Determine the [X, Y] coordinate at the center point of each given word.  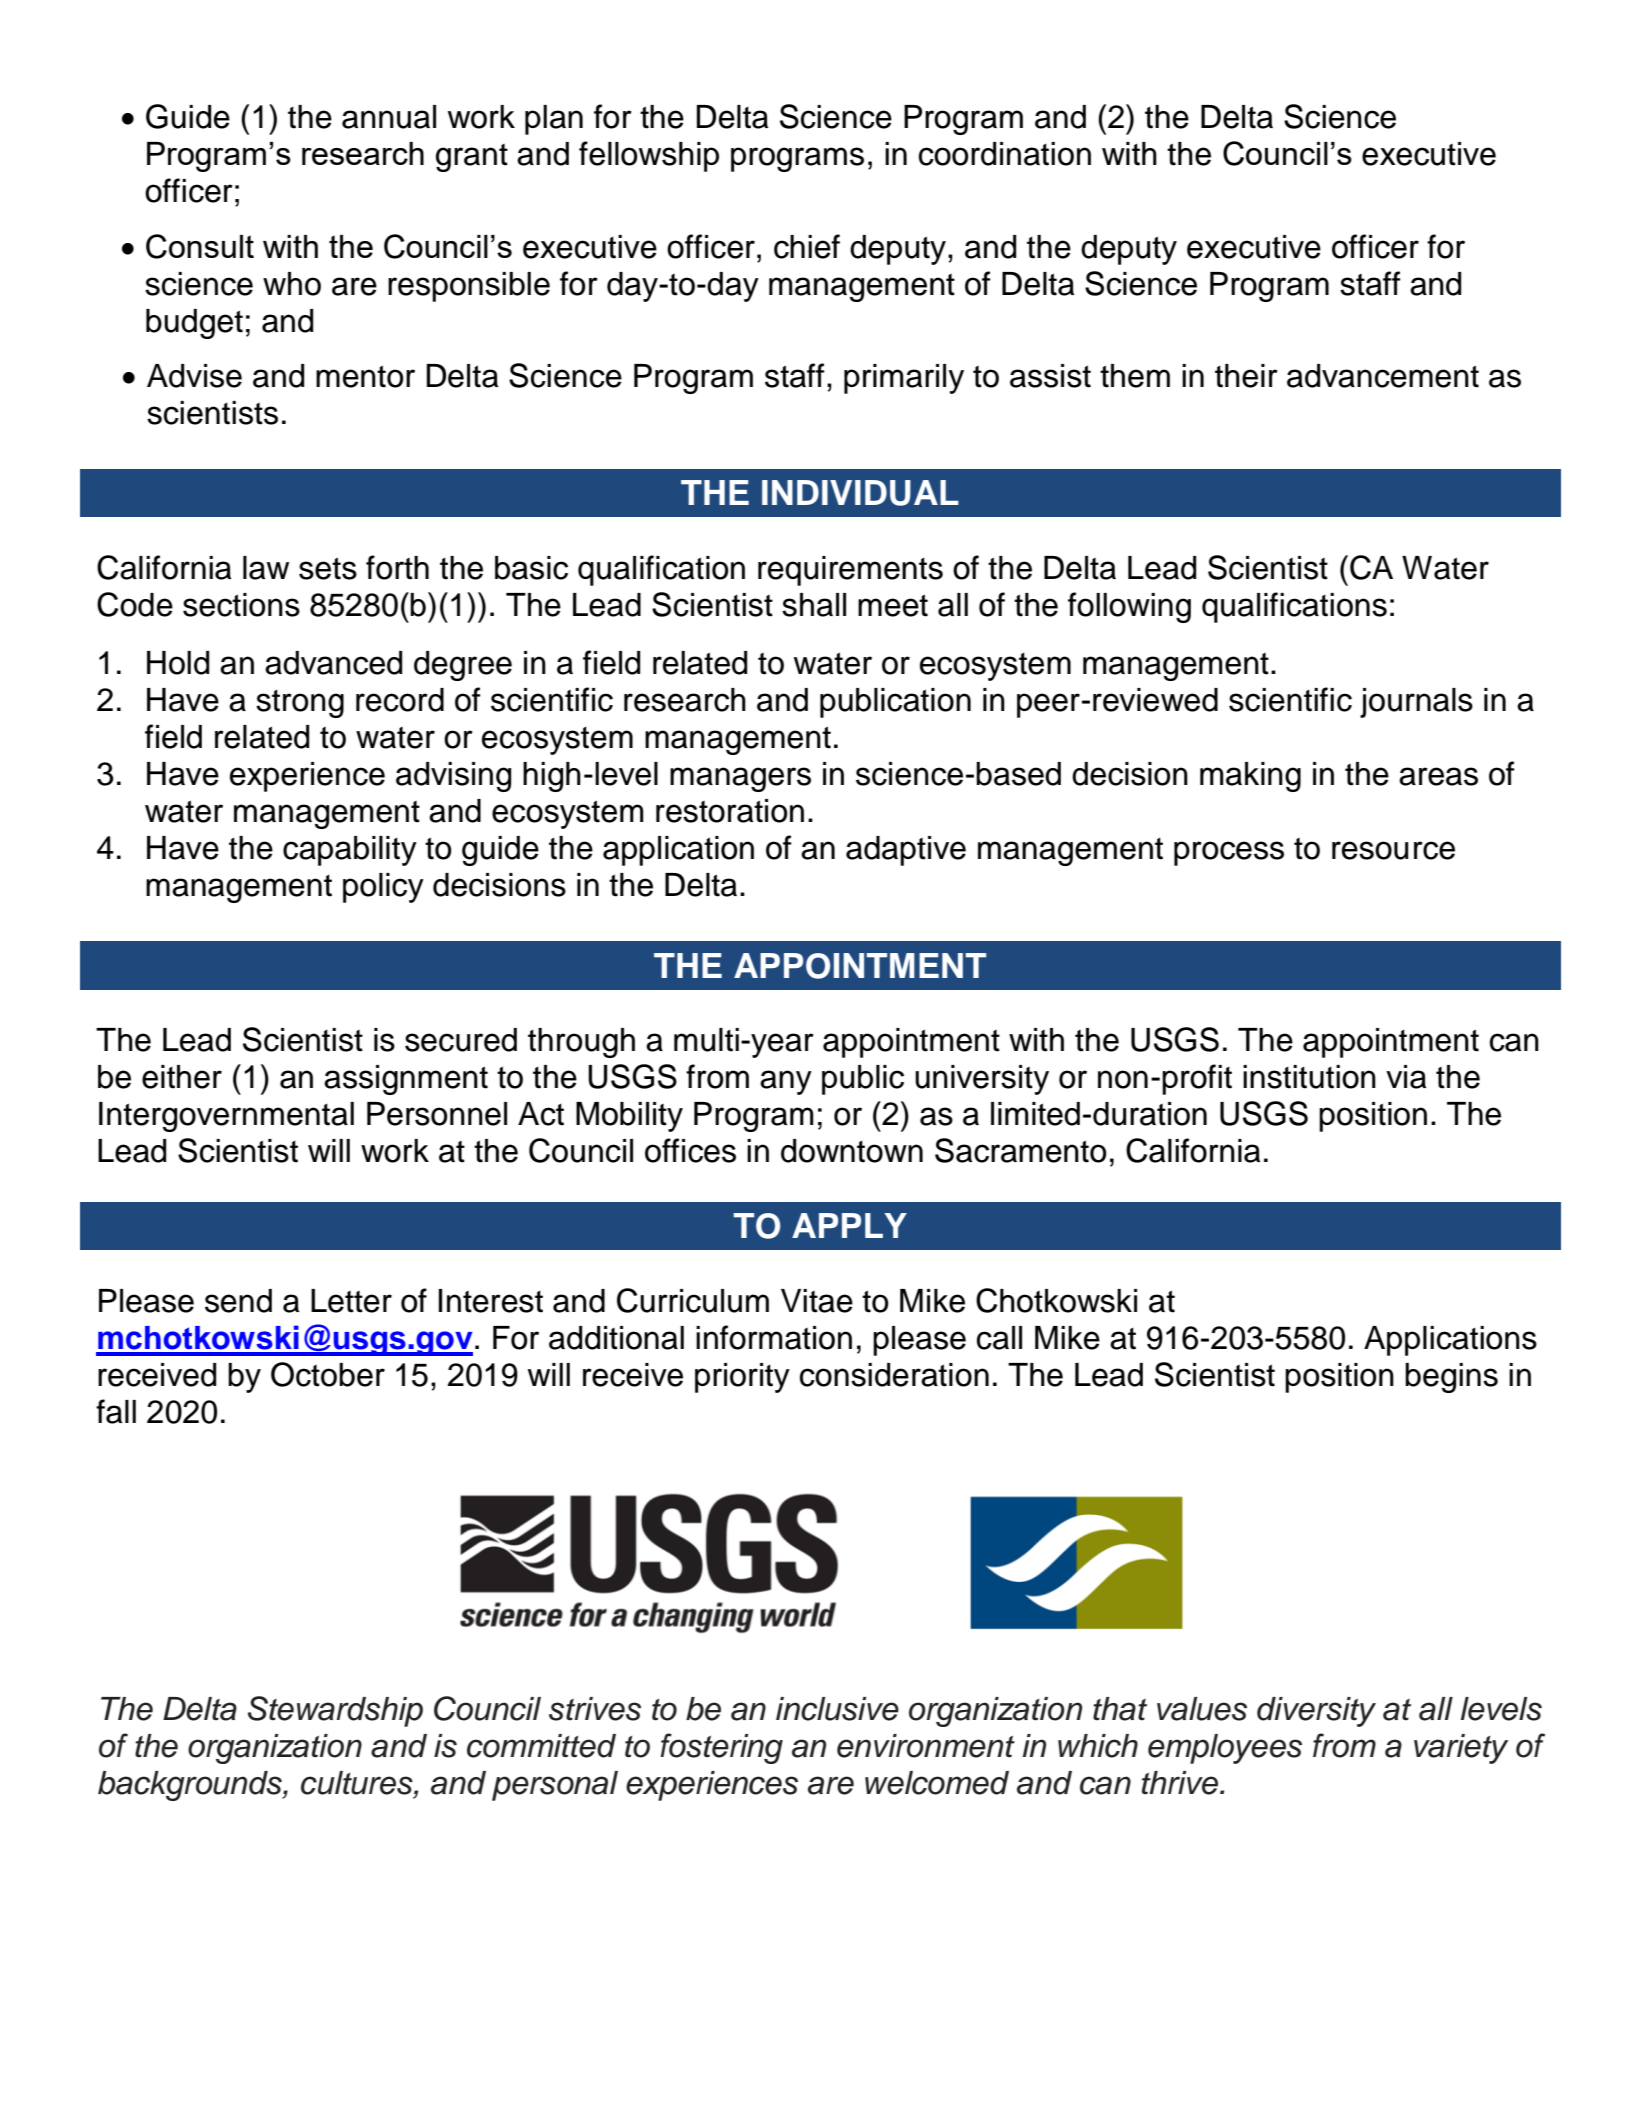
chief [807, 246]
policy [383, 888]
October [328, 1374]
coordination [1005, 154]
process [1229, 853]
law [266, 568]
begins [1451, 1378]
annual [389, 117]
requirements [850, 571]
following [1129, 607]
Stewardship [335, 1711]
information [774, 1337]
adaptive [906, 851]
